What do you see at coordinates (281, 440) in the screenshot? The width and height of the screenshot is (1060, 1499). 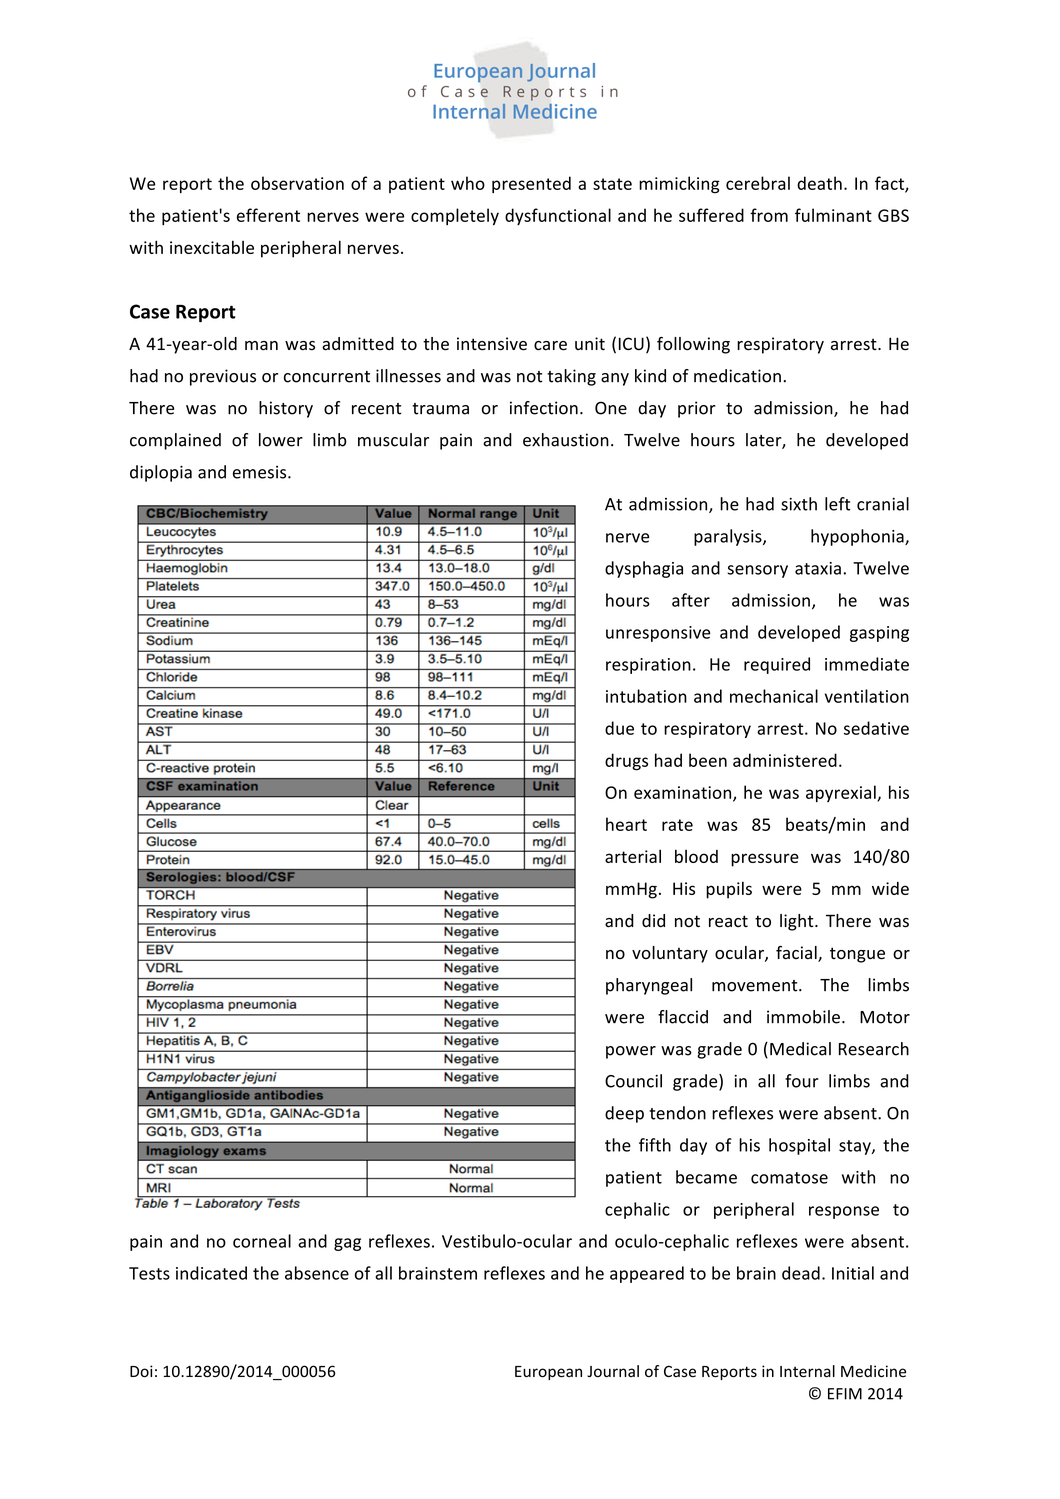 I see `lower` at bounding box center [281, 440].
